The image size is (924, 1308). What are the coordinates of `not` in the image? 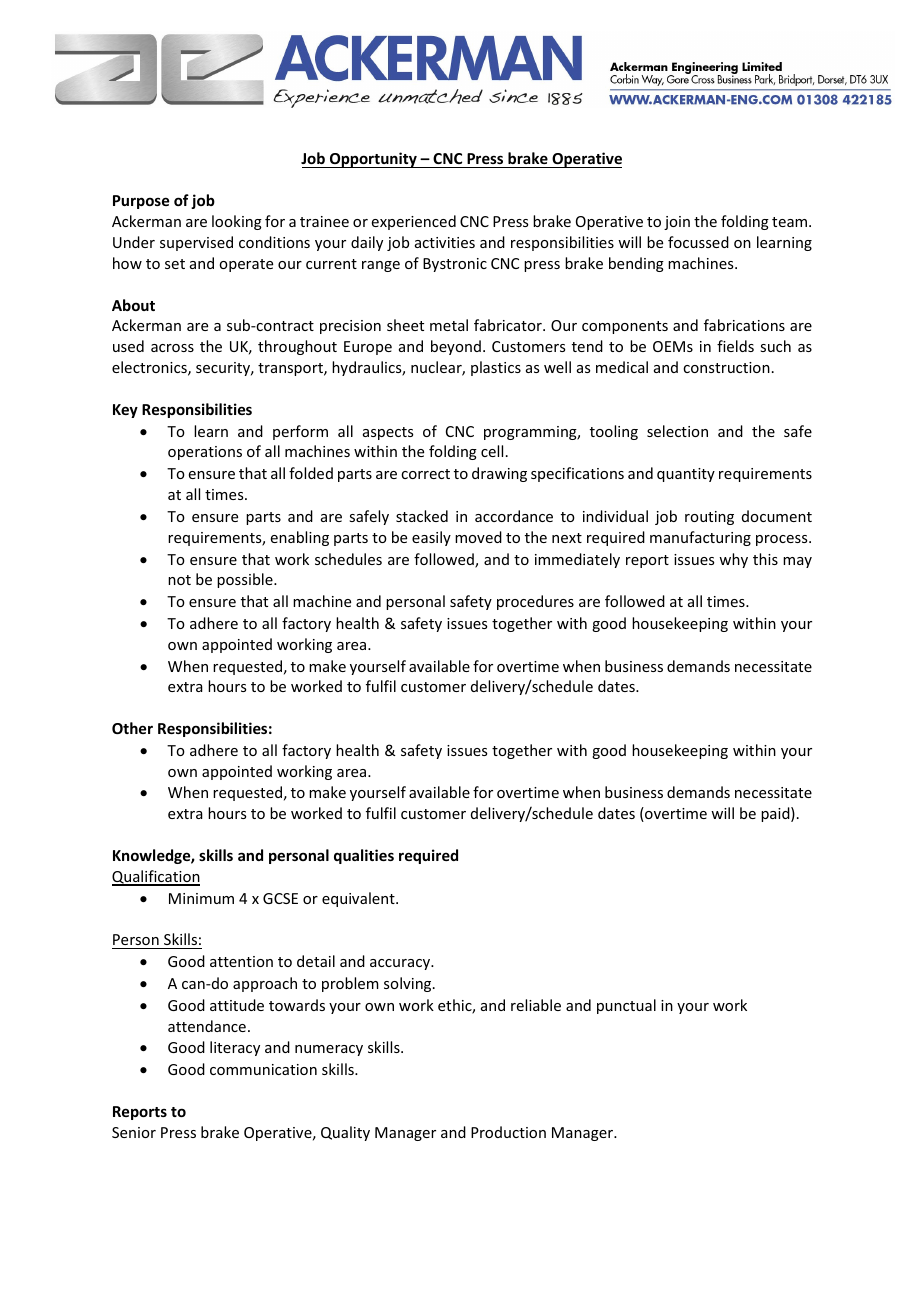 It's located at (179, 580).
